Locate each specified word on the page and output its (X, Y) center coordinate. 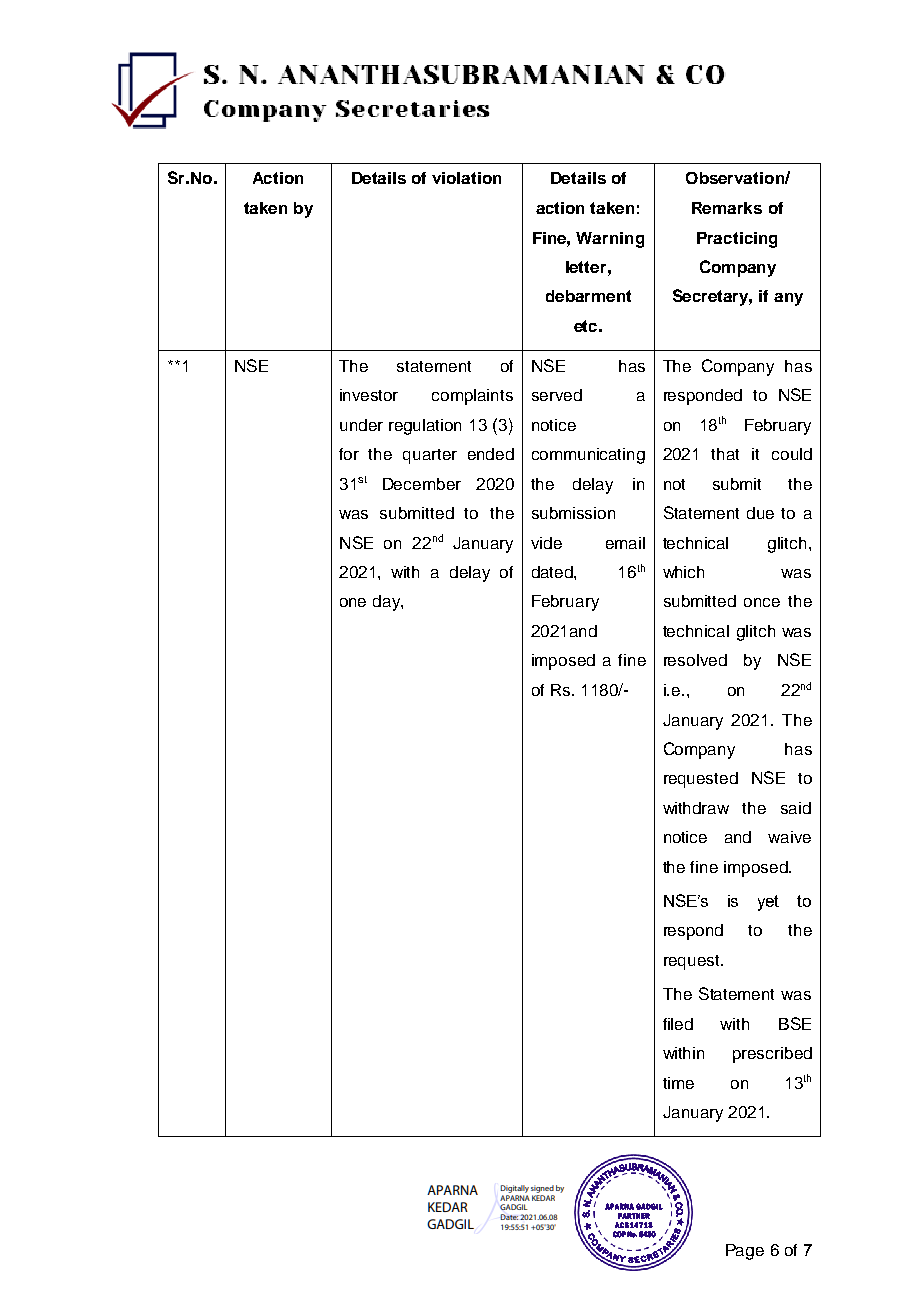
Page (745, 1252)
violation (466, 178)
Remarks (727, 208)
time (678, 1083)
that (725, 454)
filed (678, 1024)
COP (619, 1234)
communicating (588, 456)
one (353, 602)
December (422, 484)
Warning (610, 240)
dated (553, 572)
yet (768, 903)
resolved (695, 660)
